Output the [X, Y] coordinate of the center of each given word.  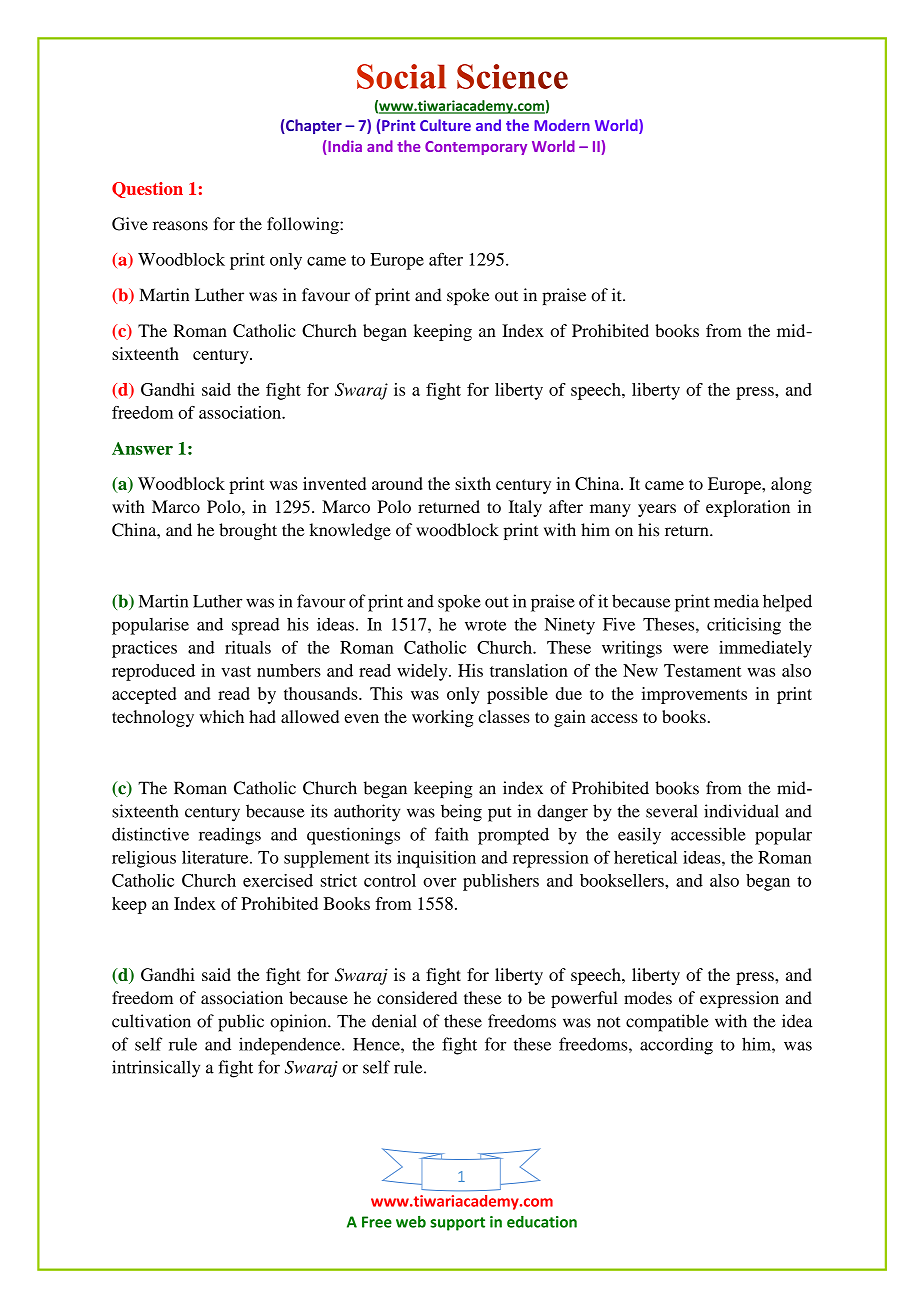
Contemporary [476, 148]
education [542, 1222]
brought [248, 531]
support [457, 1224]
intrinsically [156, 1069]
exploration [748, 508]
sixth [473, 483]
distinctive [150, 834]
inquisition [436, 859]
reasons [180, 226]
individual [741, 811]
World [553, 146]
